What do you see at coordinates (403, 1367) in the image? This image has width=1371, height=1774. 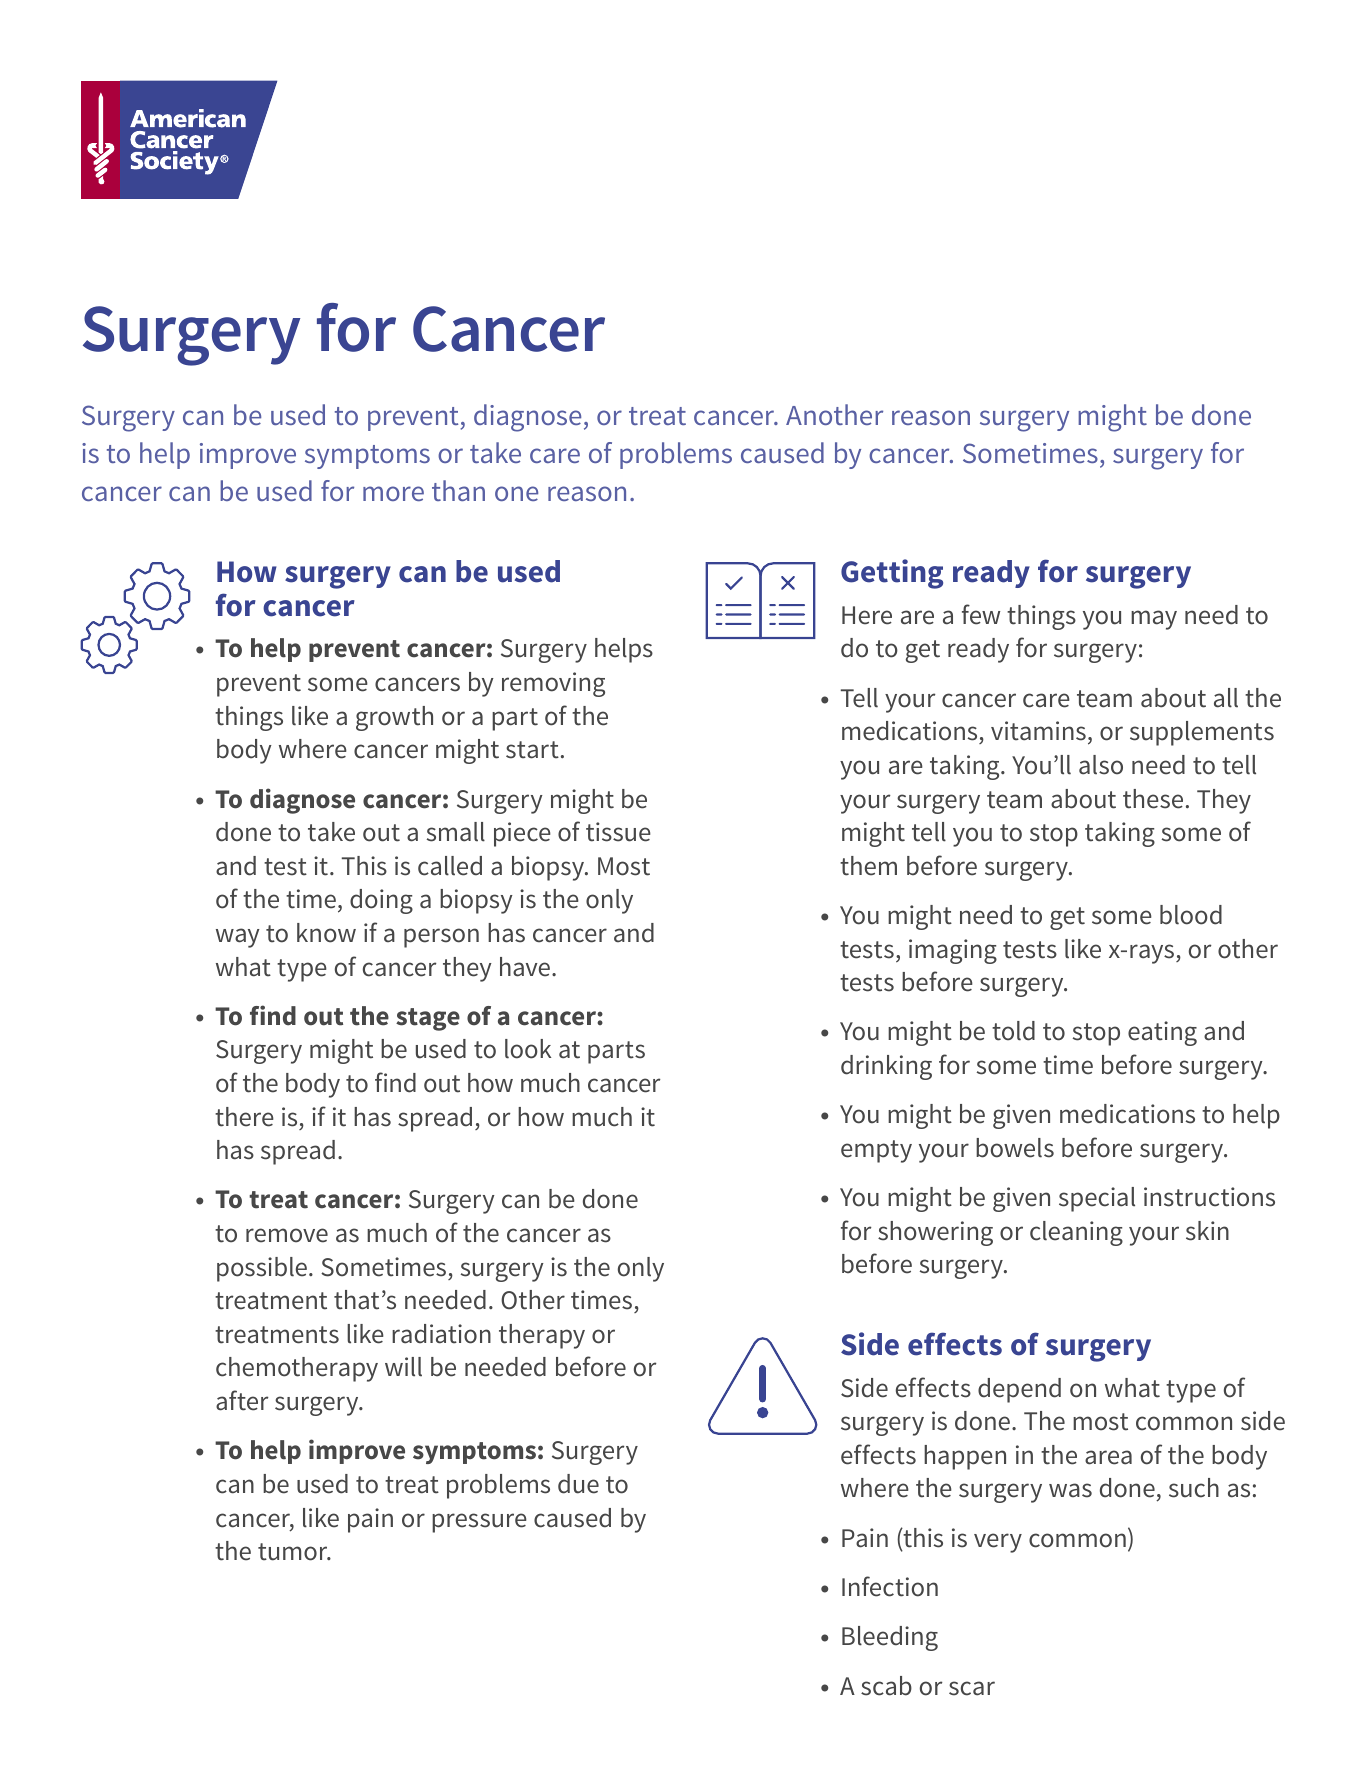 I see `will` at bounding box center [403, 1367].
